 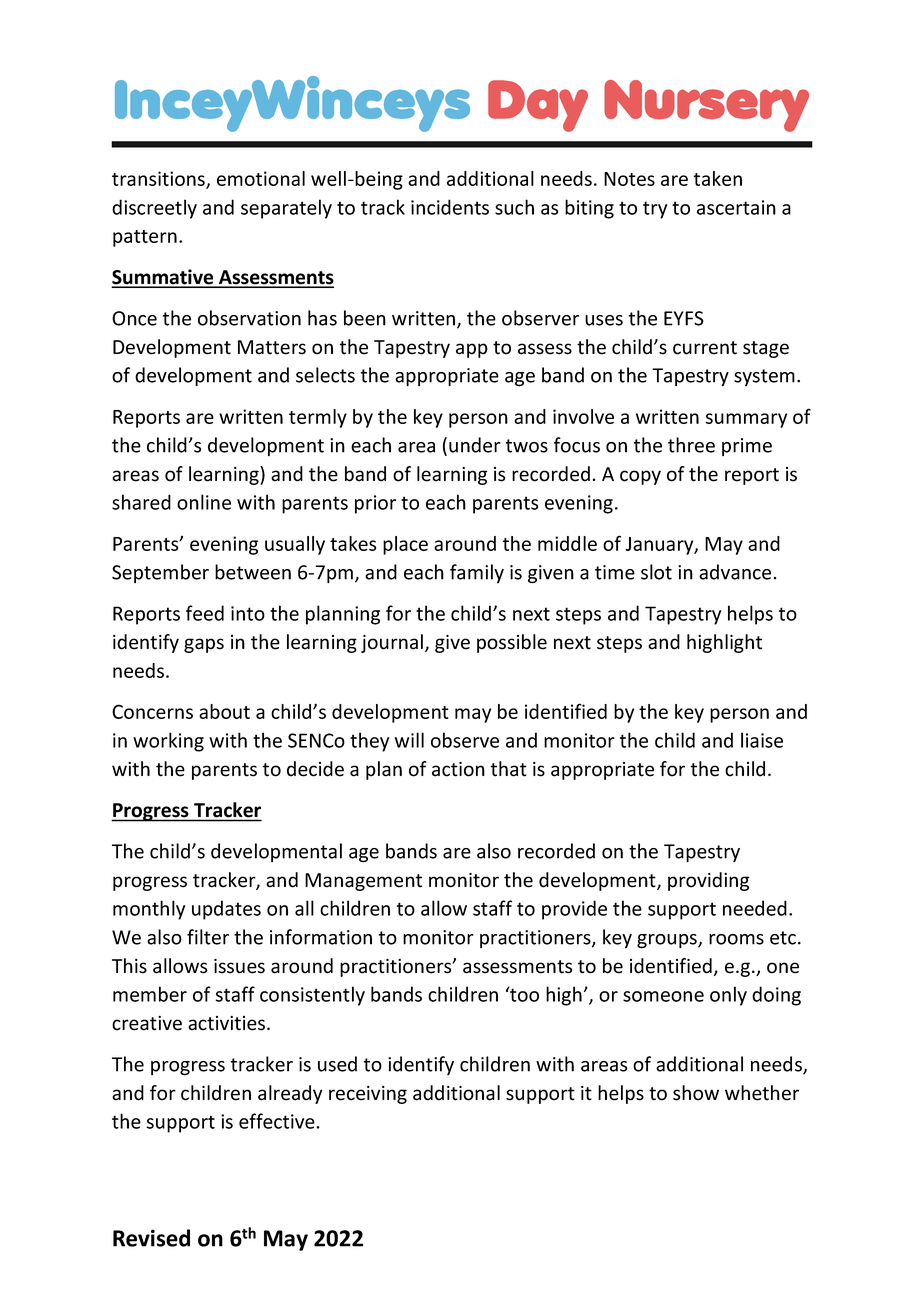 What do you see at coordinates (226, 910) in the screenshot?
I see `updates` at bounding box center [226, 910].
